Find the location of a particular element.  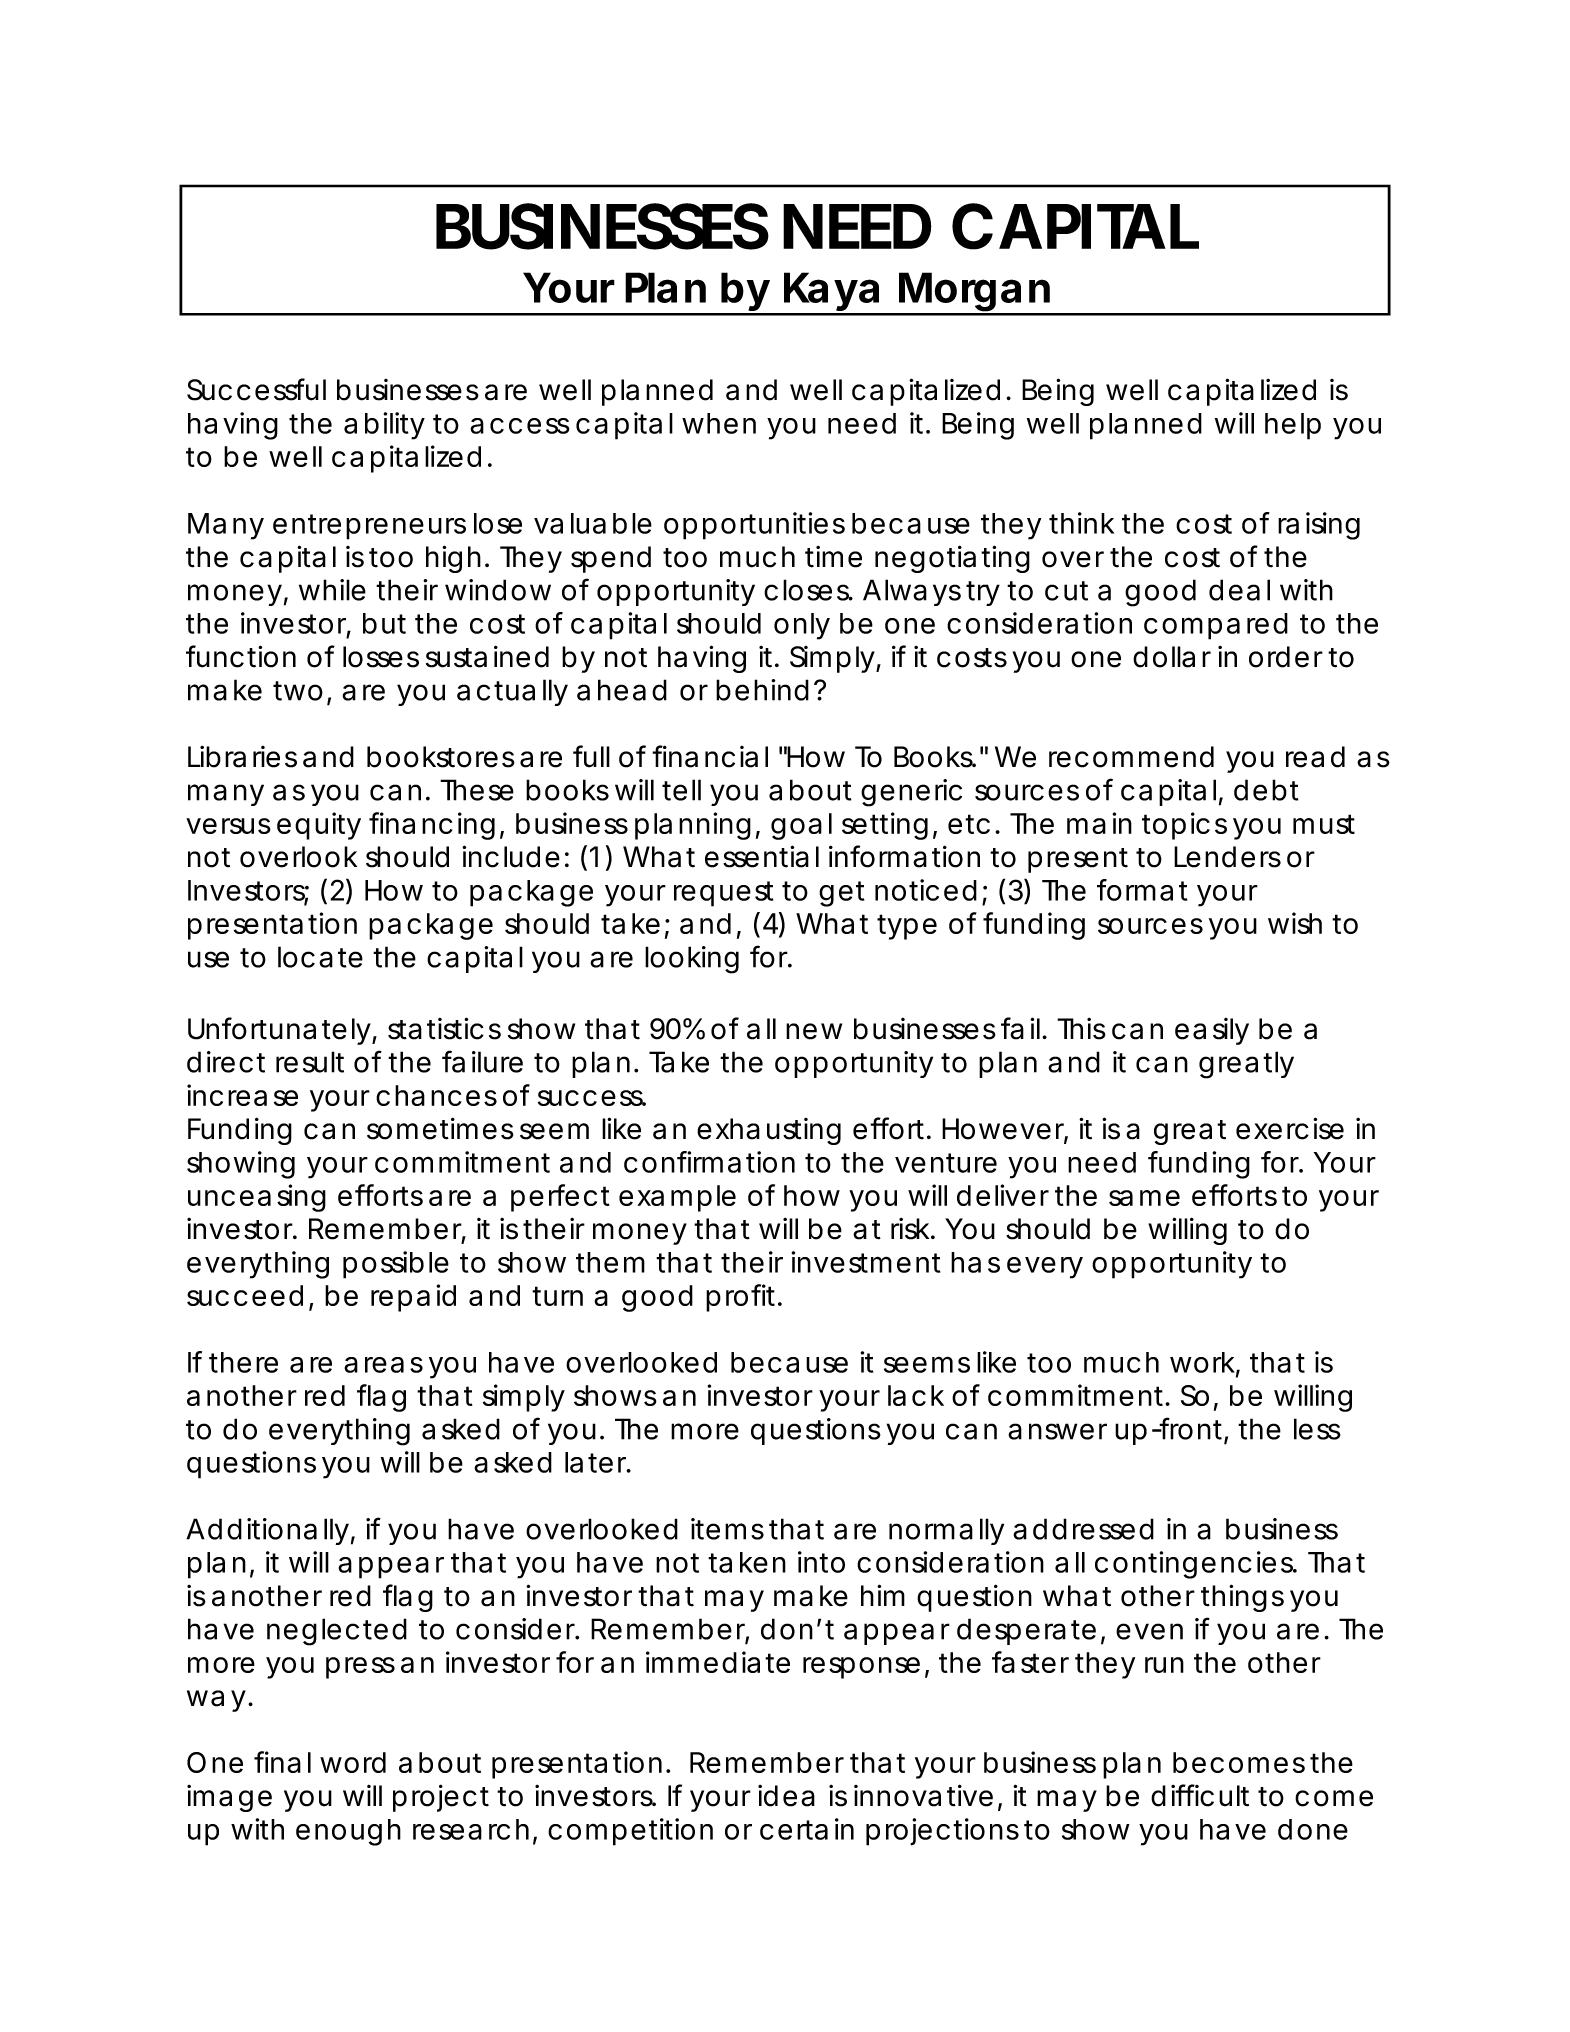

possible is located at coordinates (396, 1265).
